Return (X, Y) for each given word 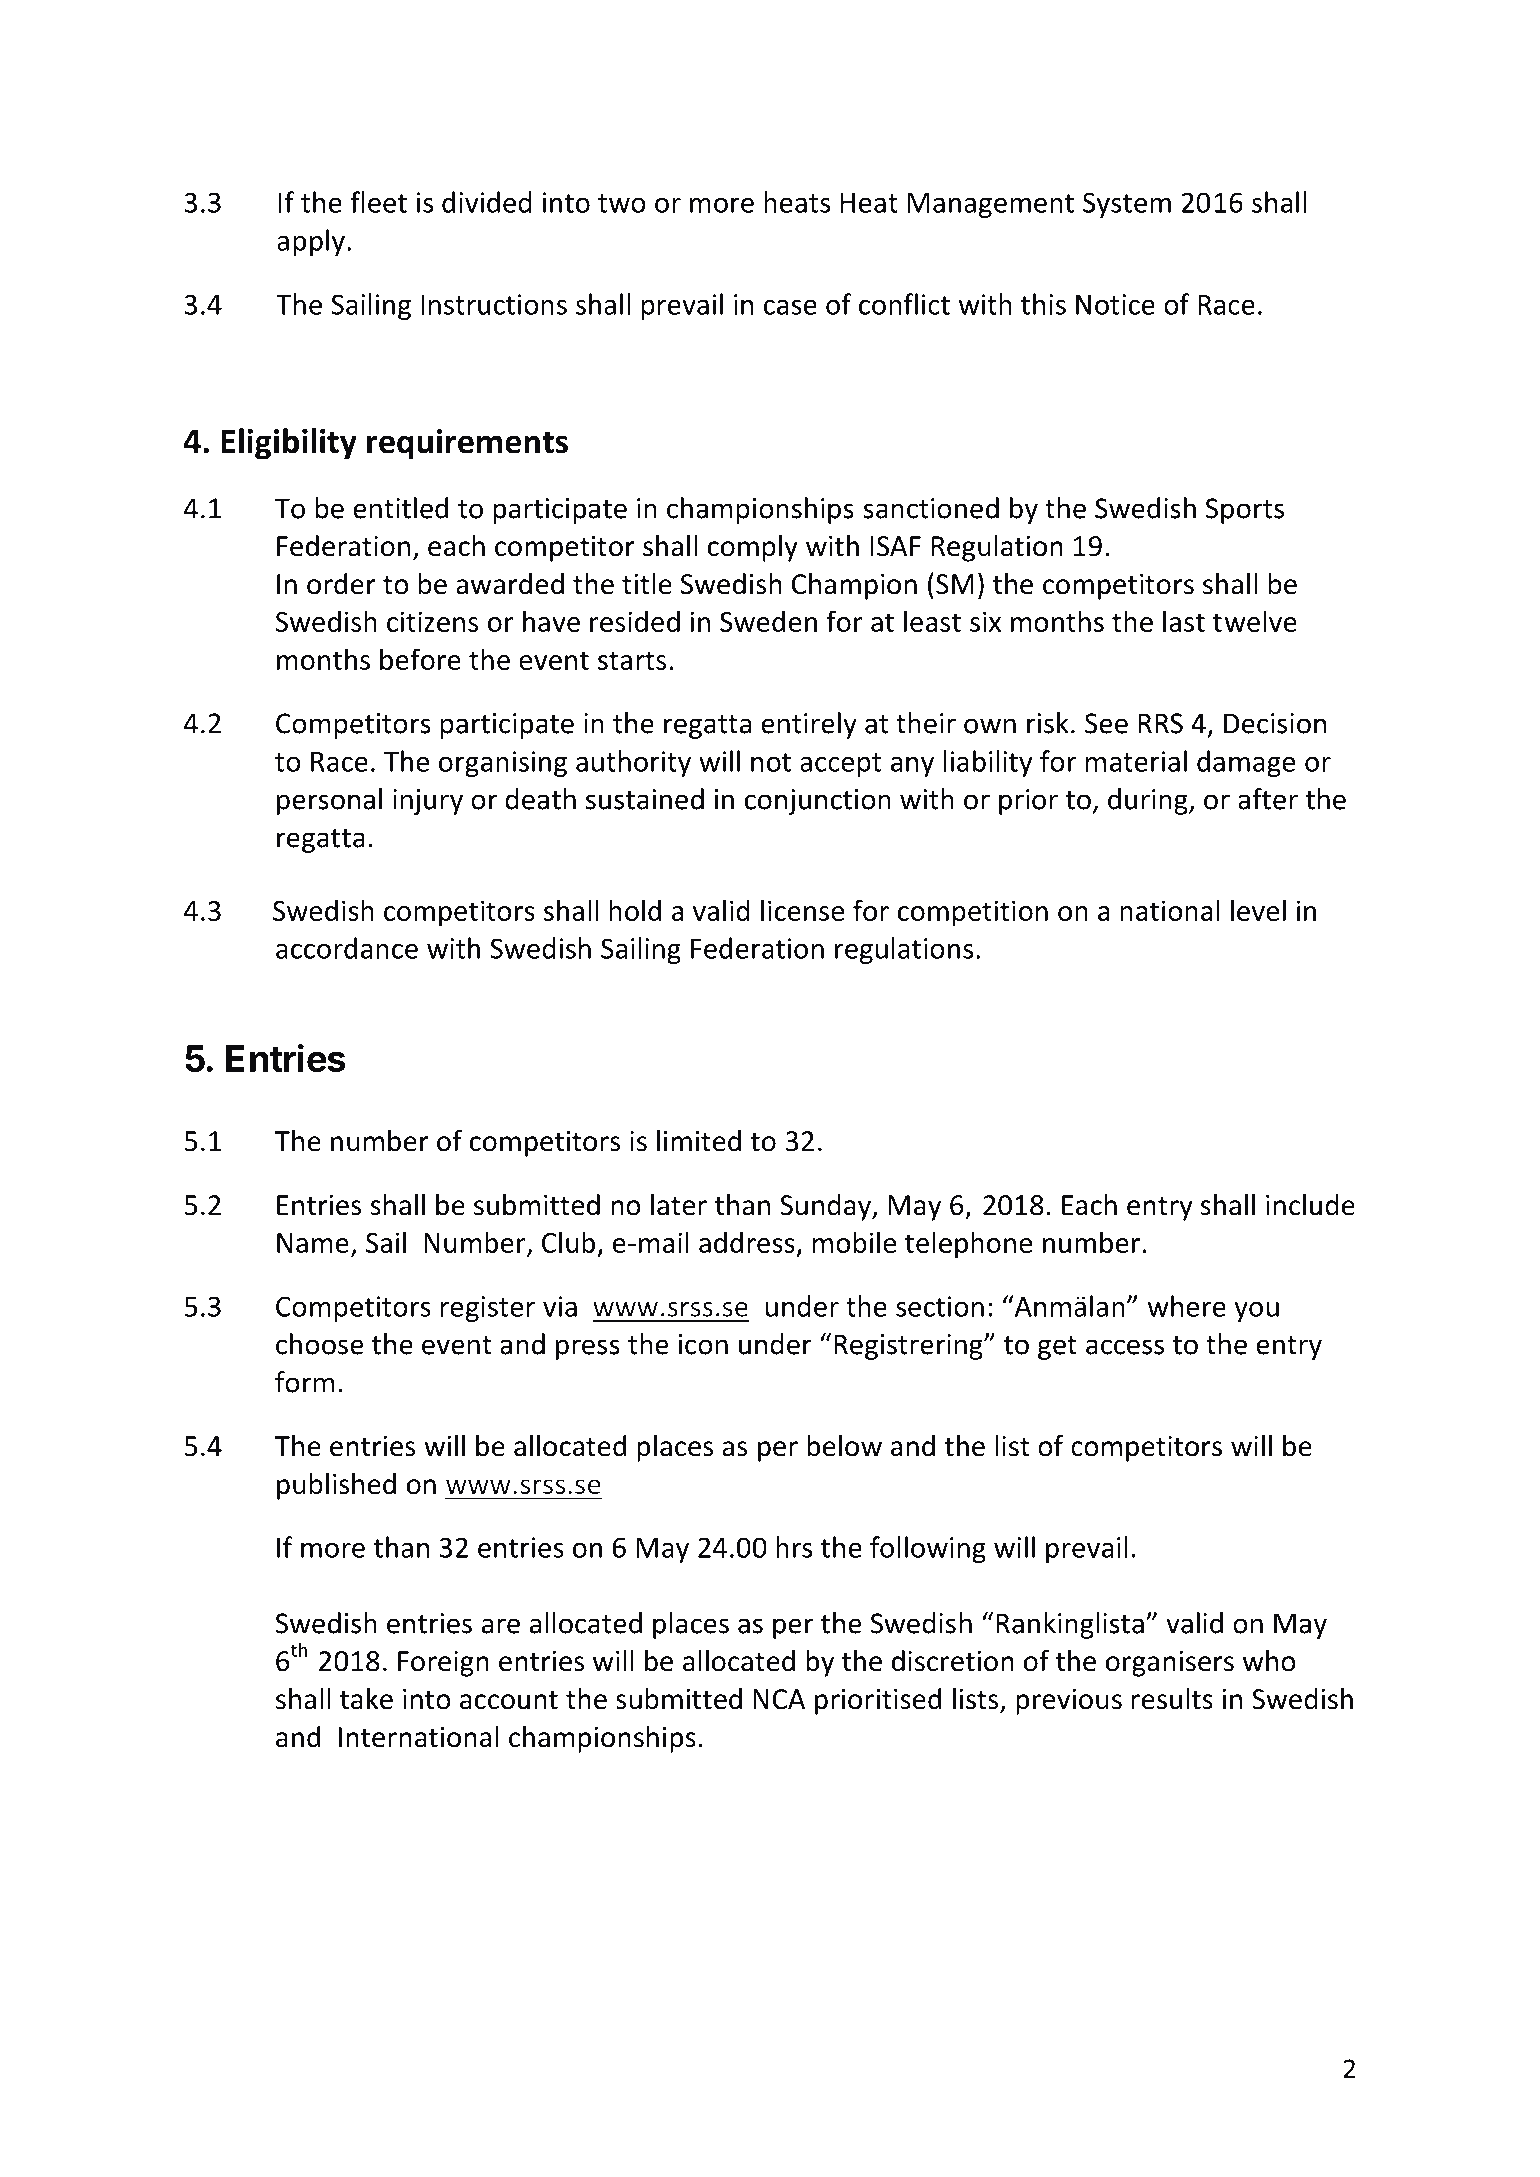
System (1127, 205)
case (790, 307)
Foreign (443, 1664)
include (1310, 1205)
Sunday (827, 1207)
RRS (1160, 723)
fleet (378, 202)
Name (313, 1243)
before (420, 659)
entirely (809, 725)
